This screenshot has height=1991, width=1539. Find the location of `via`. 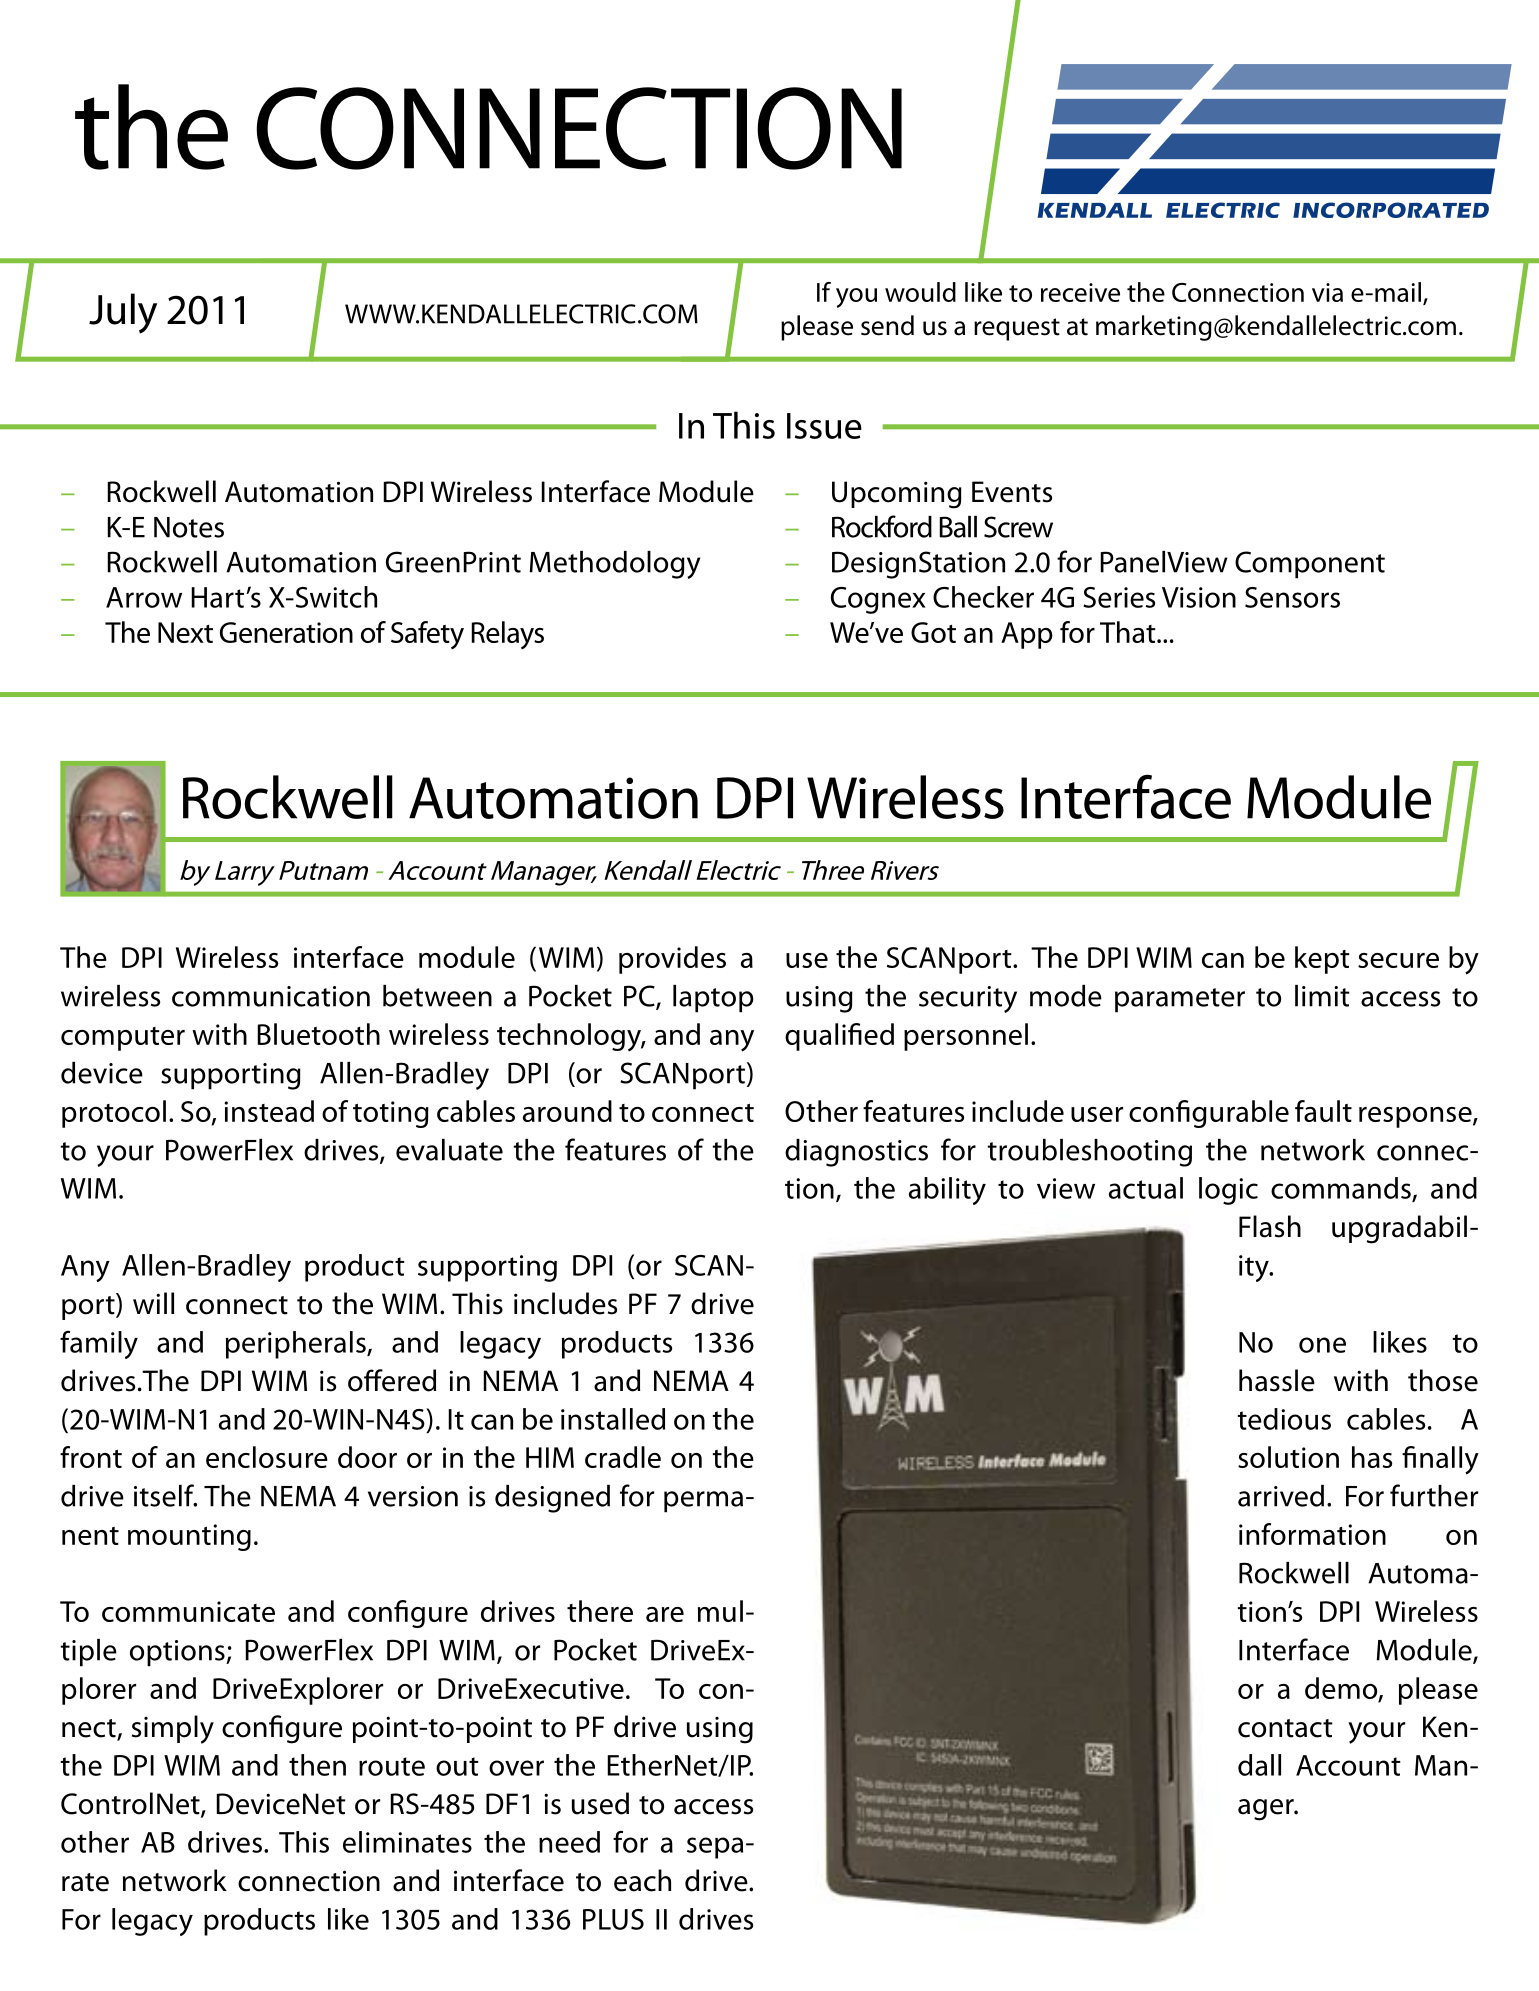

via is located at coordinates (1327, 292).
